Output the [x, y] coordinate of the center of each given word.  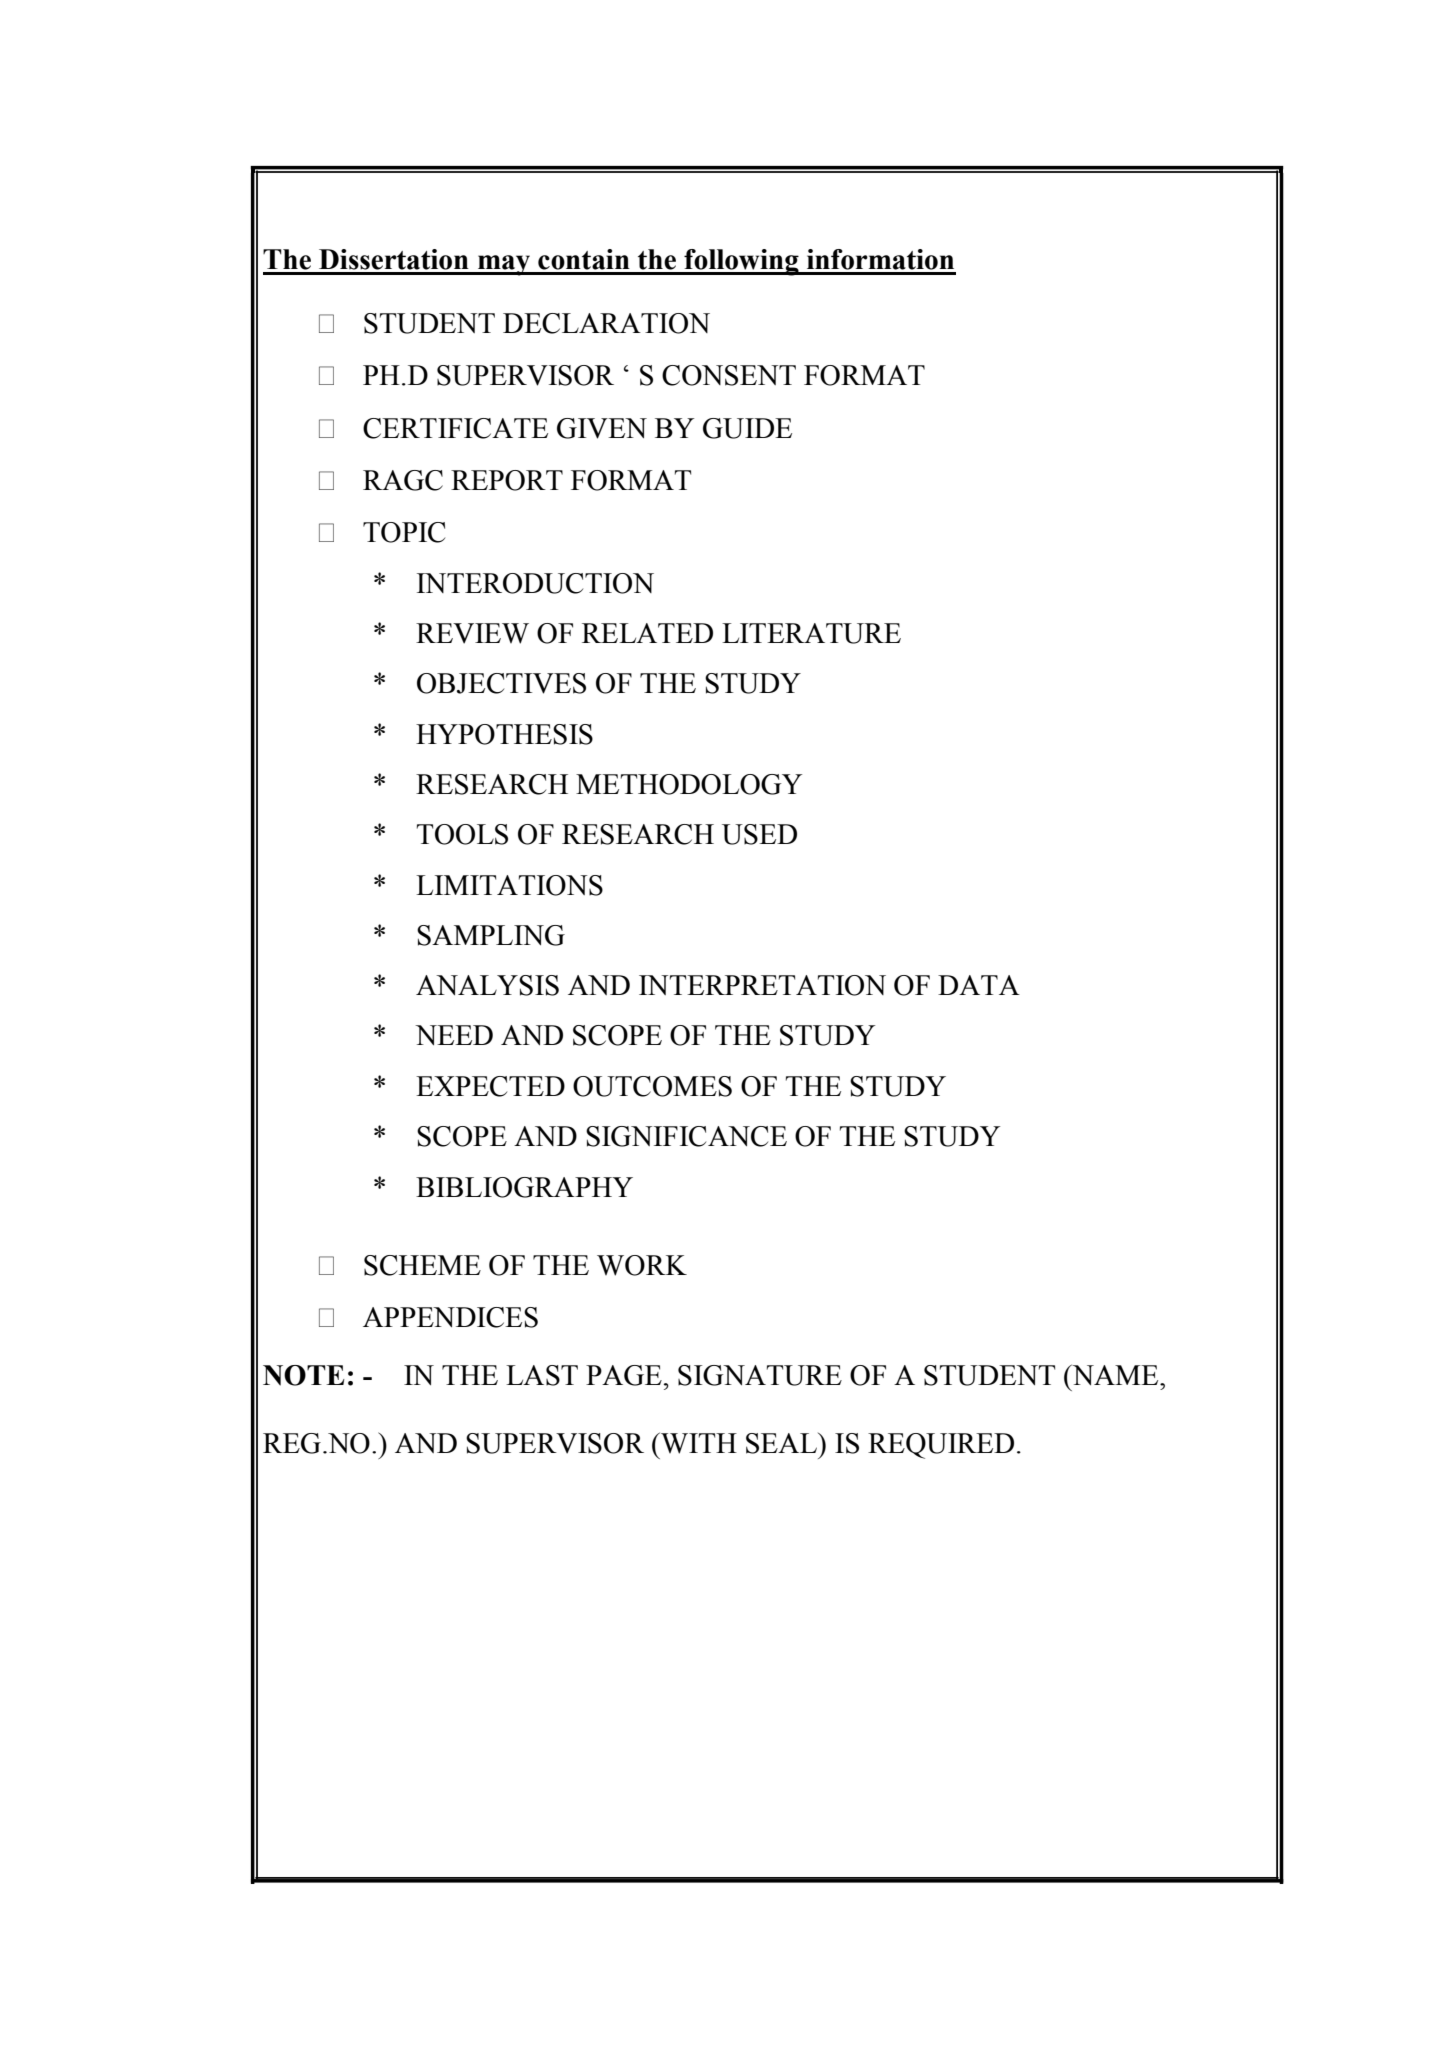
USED [759, 834]
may [504, 265]
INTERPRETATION [762, 985]
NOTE [304, 1375]
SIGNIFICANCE [686, 1136]
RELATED [647, 633]
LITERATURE [811, 633]
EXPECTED [490, 1086]
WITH [698, 1443]
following [741, 262]
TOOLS [462, 834]
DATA [979, 985]
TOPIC [404, 532]
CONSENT [729, 375]
